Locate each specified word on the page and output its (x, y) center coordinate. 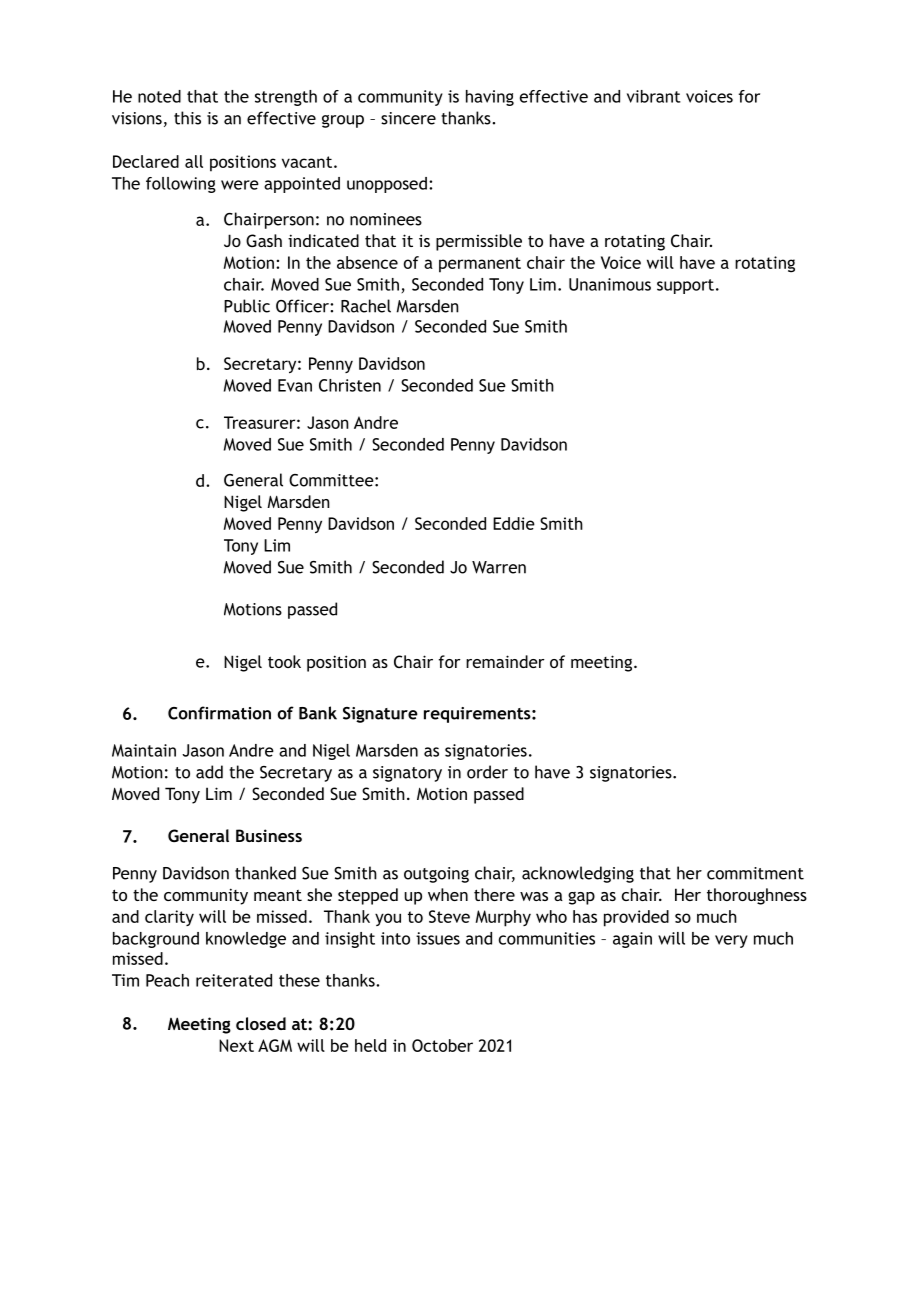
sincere (408, 118)
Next (236, 1045)
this (187, 118)
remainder (505, 661)
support (685, 286)
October (442, 1045)
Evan (295, 385)
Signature (380, 715)
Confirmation (219, 713)
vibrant (654, 96)
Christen (350, 385)
